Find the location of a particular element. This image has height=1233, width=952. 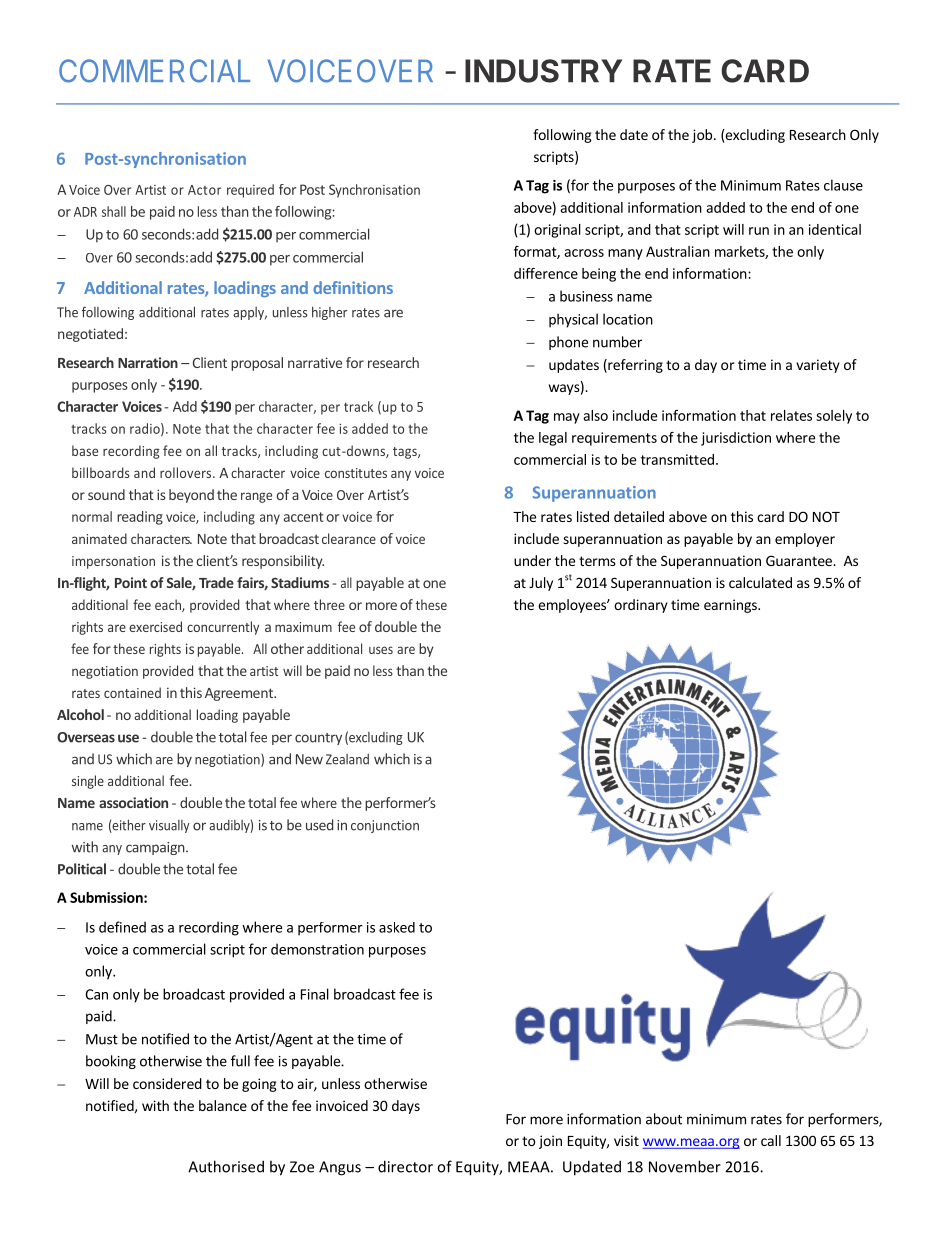

campaign is located at coordinates (155, 848).
